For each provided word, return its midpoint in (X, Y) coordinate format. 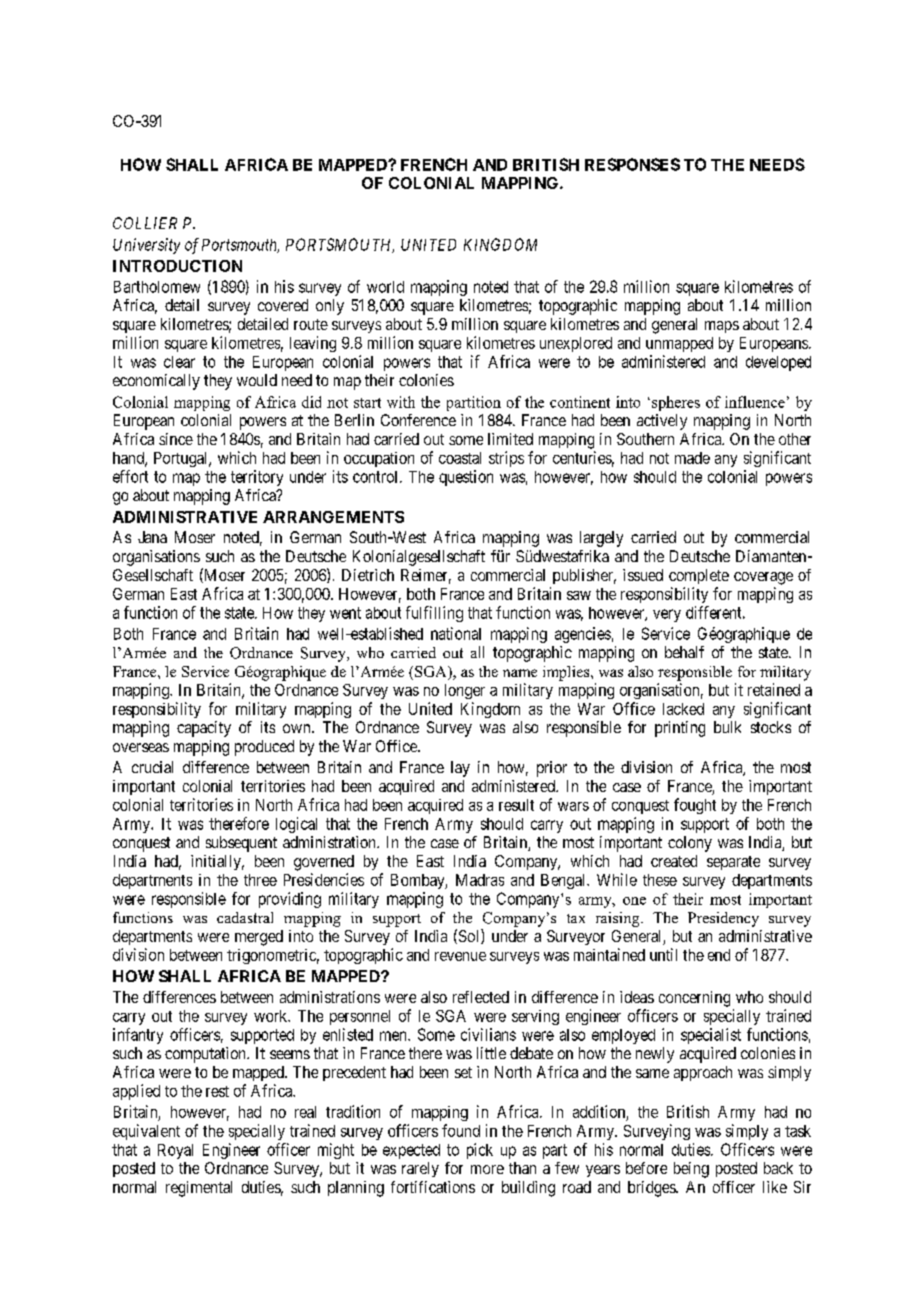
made (692, 458)
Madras (480, 880)
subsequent (241, 844)
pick (480, 1151)
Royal (175, 1151)
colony (690, 844)
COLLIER (145, 223)
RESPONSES (632, 164)
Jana (152, 537)
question (466, 478)
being (691, 1170)
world (385, 287)
